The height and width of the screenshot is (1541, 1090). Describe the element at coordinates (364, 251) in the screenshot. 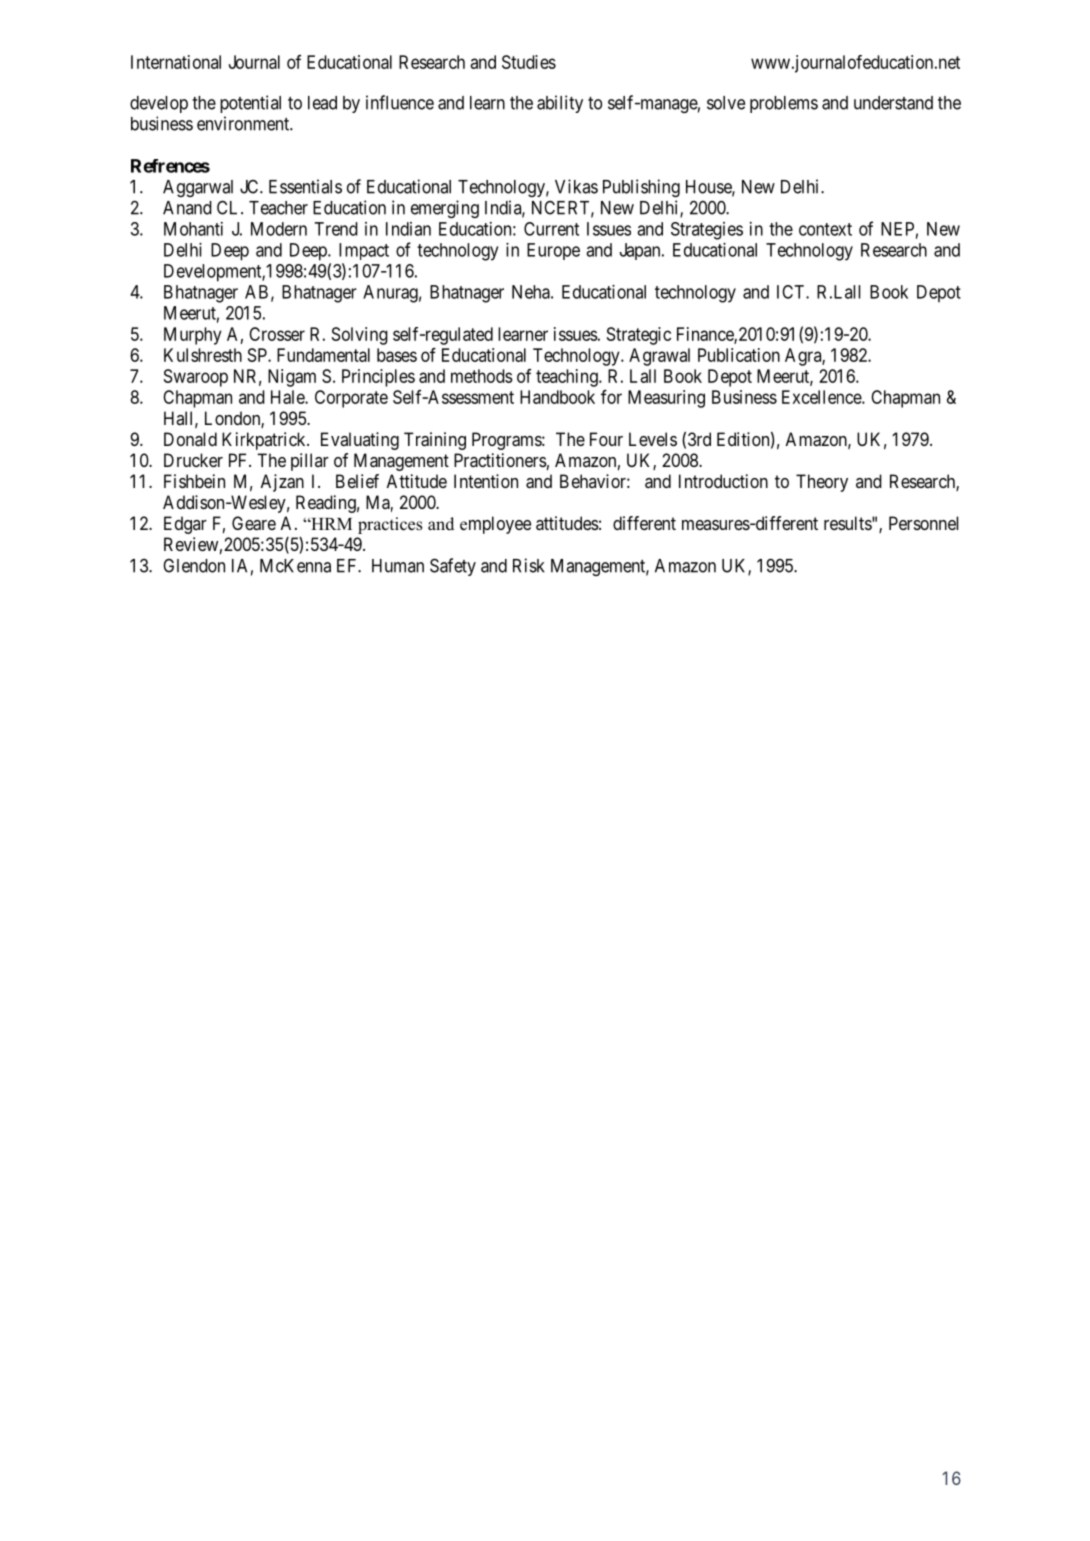

I see `Impact` at that location.
